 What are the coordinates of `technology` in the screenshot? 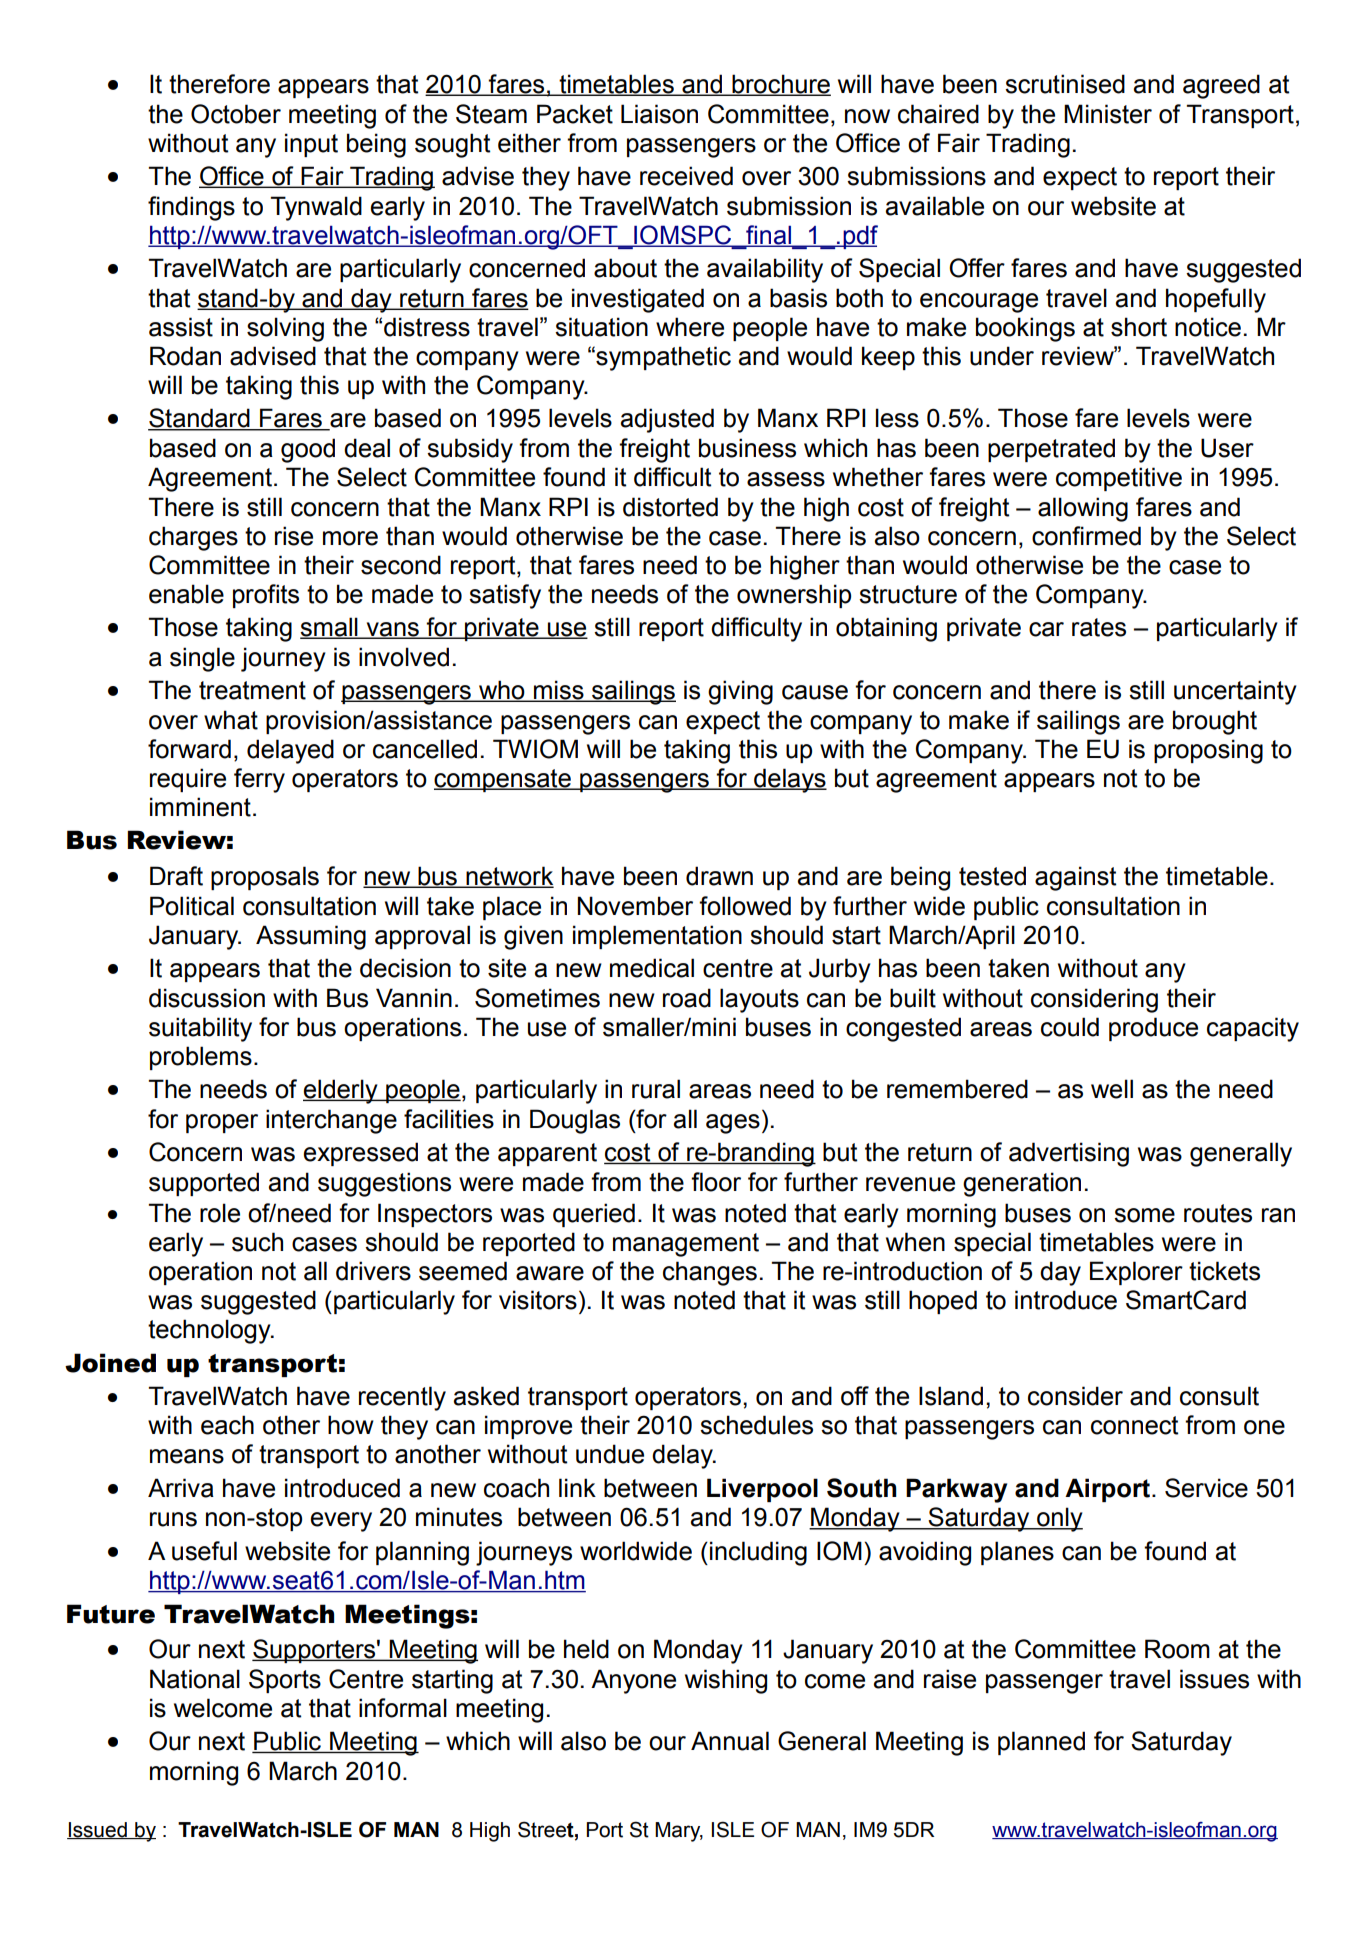 It's located at (210, 1331).
